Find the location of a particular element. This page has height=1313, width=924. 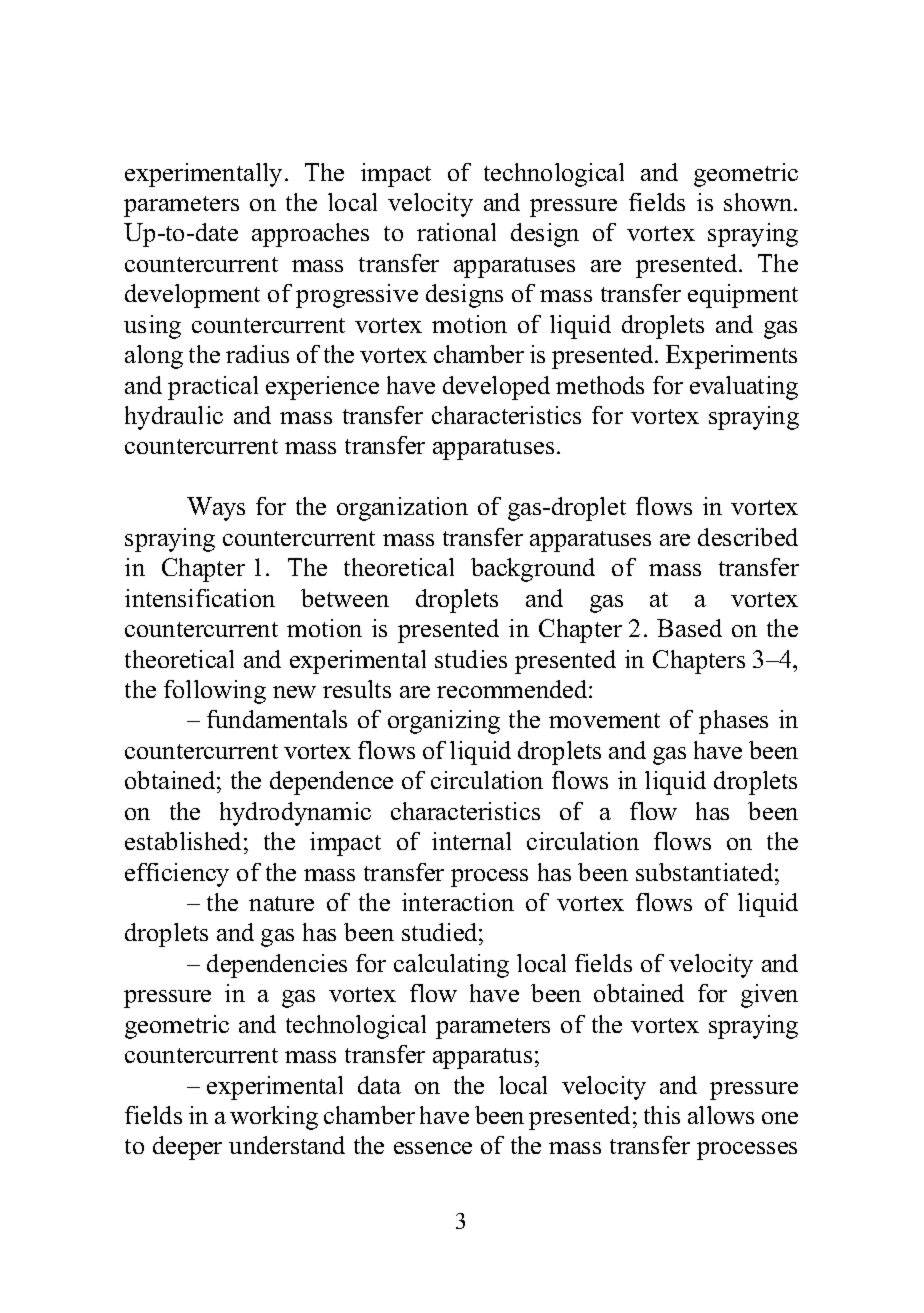

working is located at coordinates (274, 1118).
